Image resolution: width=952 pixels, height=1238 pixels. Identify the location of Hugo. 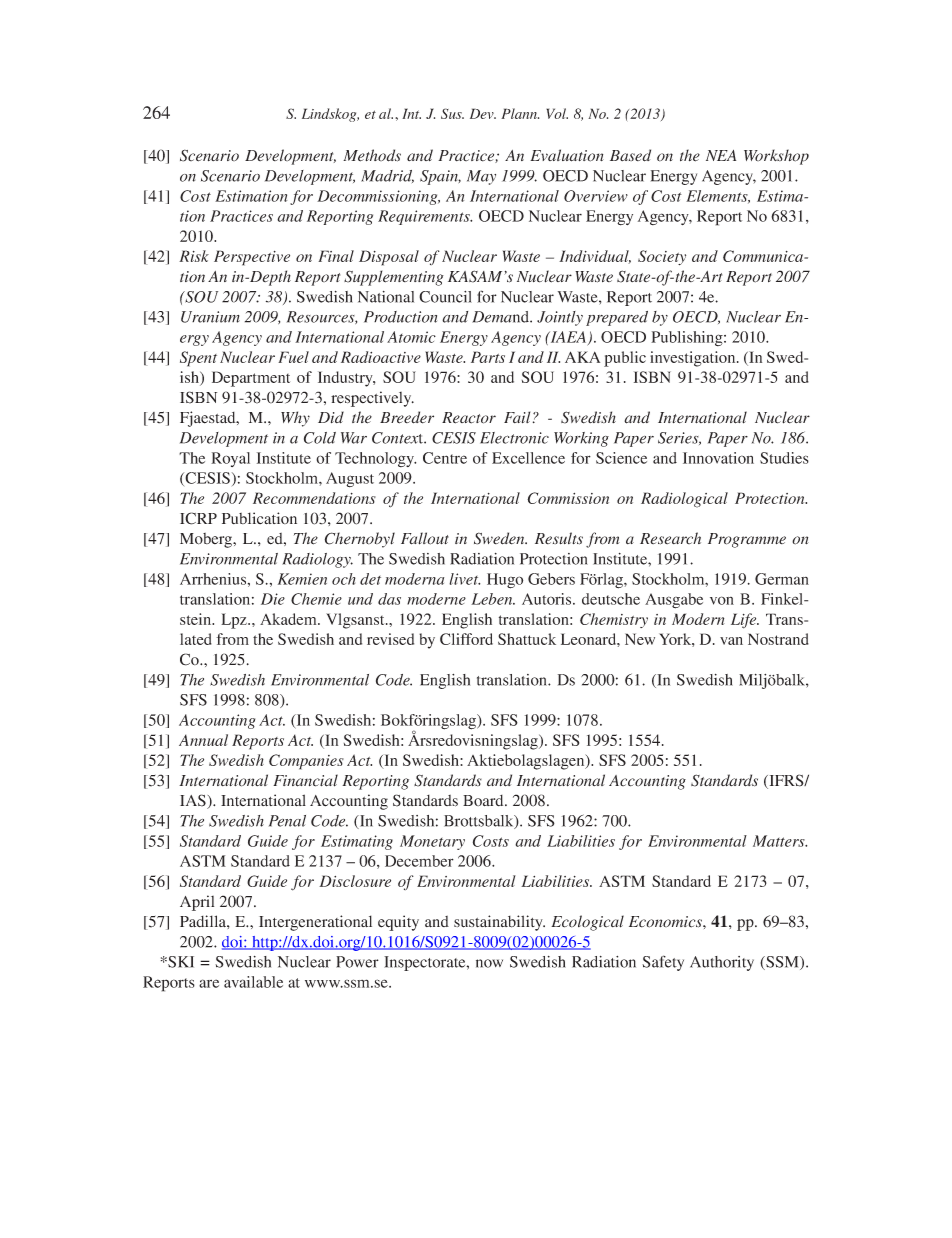
(505, 581).
